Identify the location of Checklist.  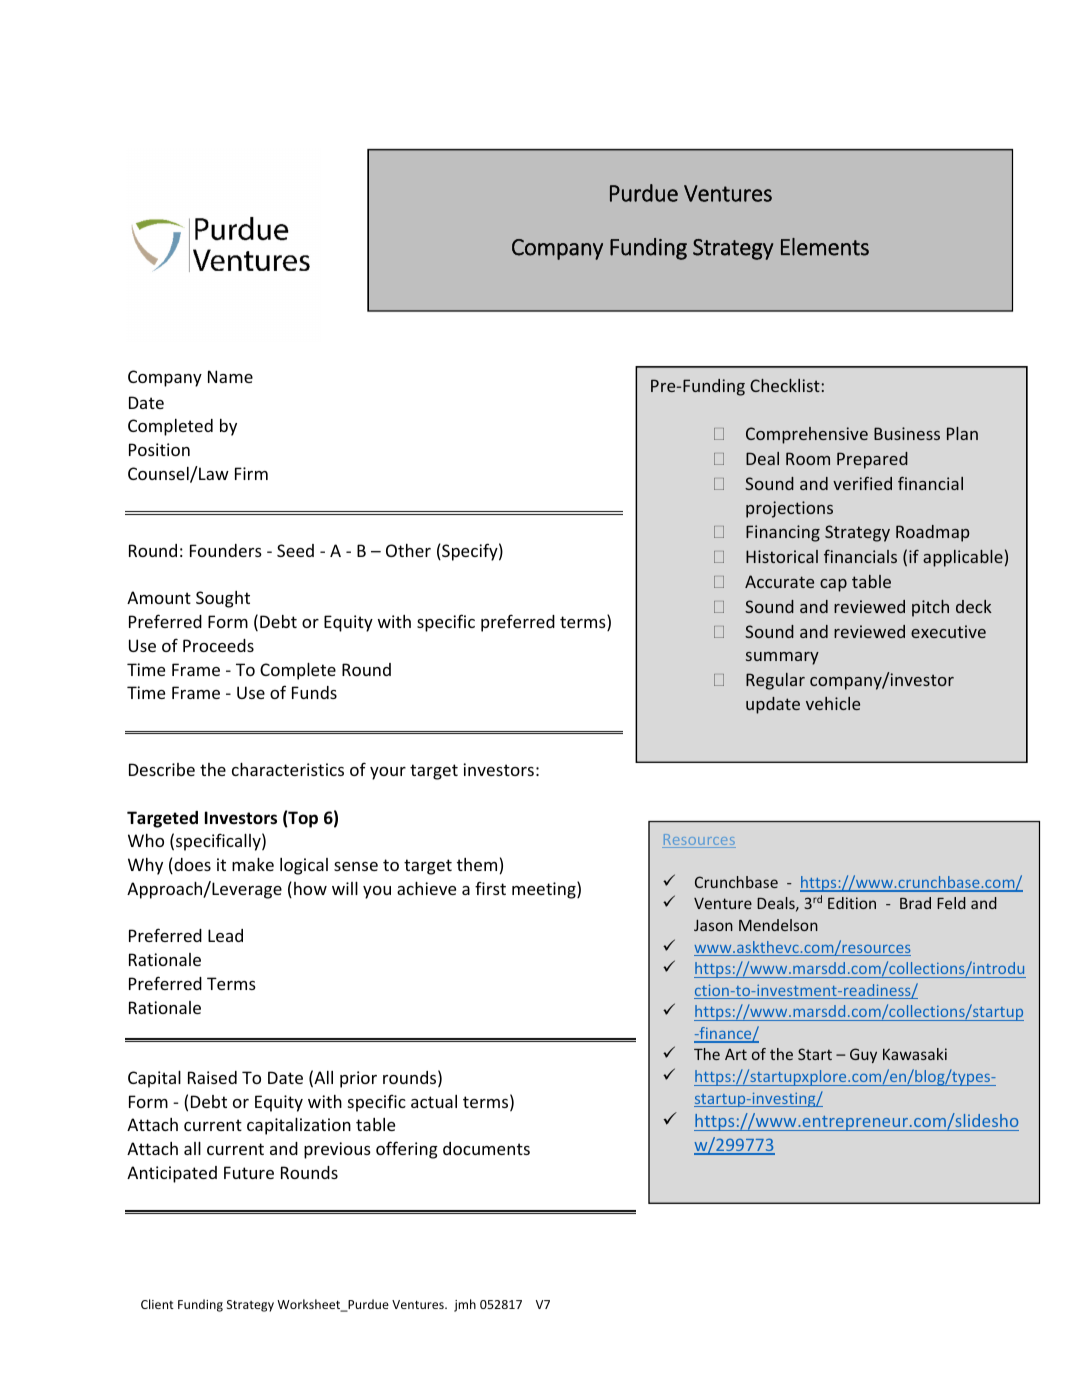
(785, 385).
